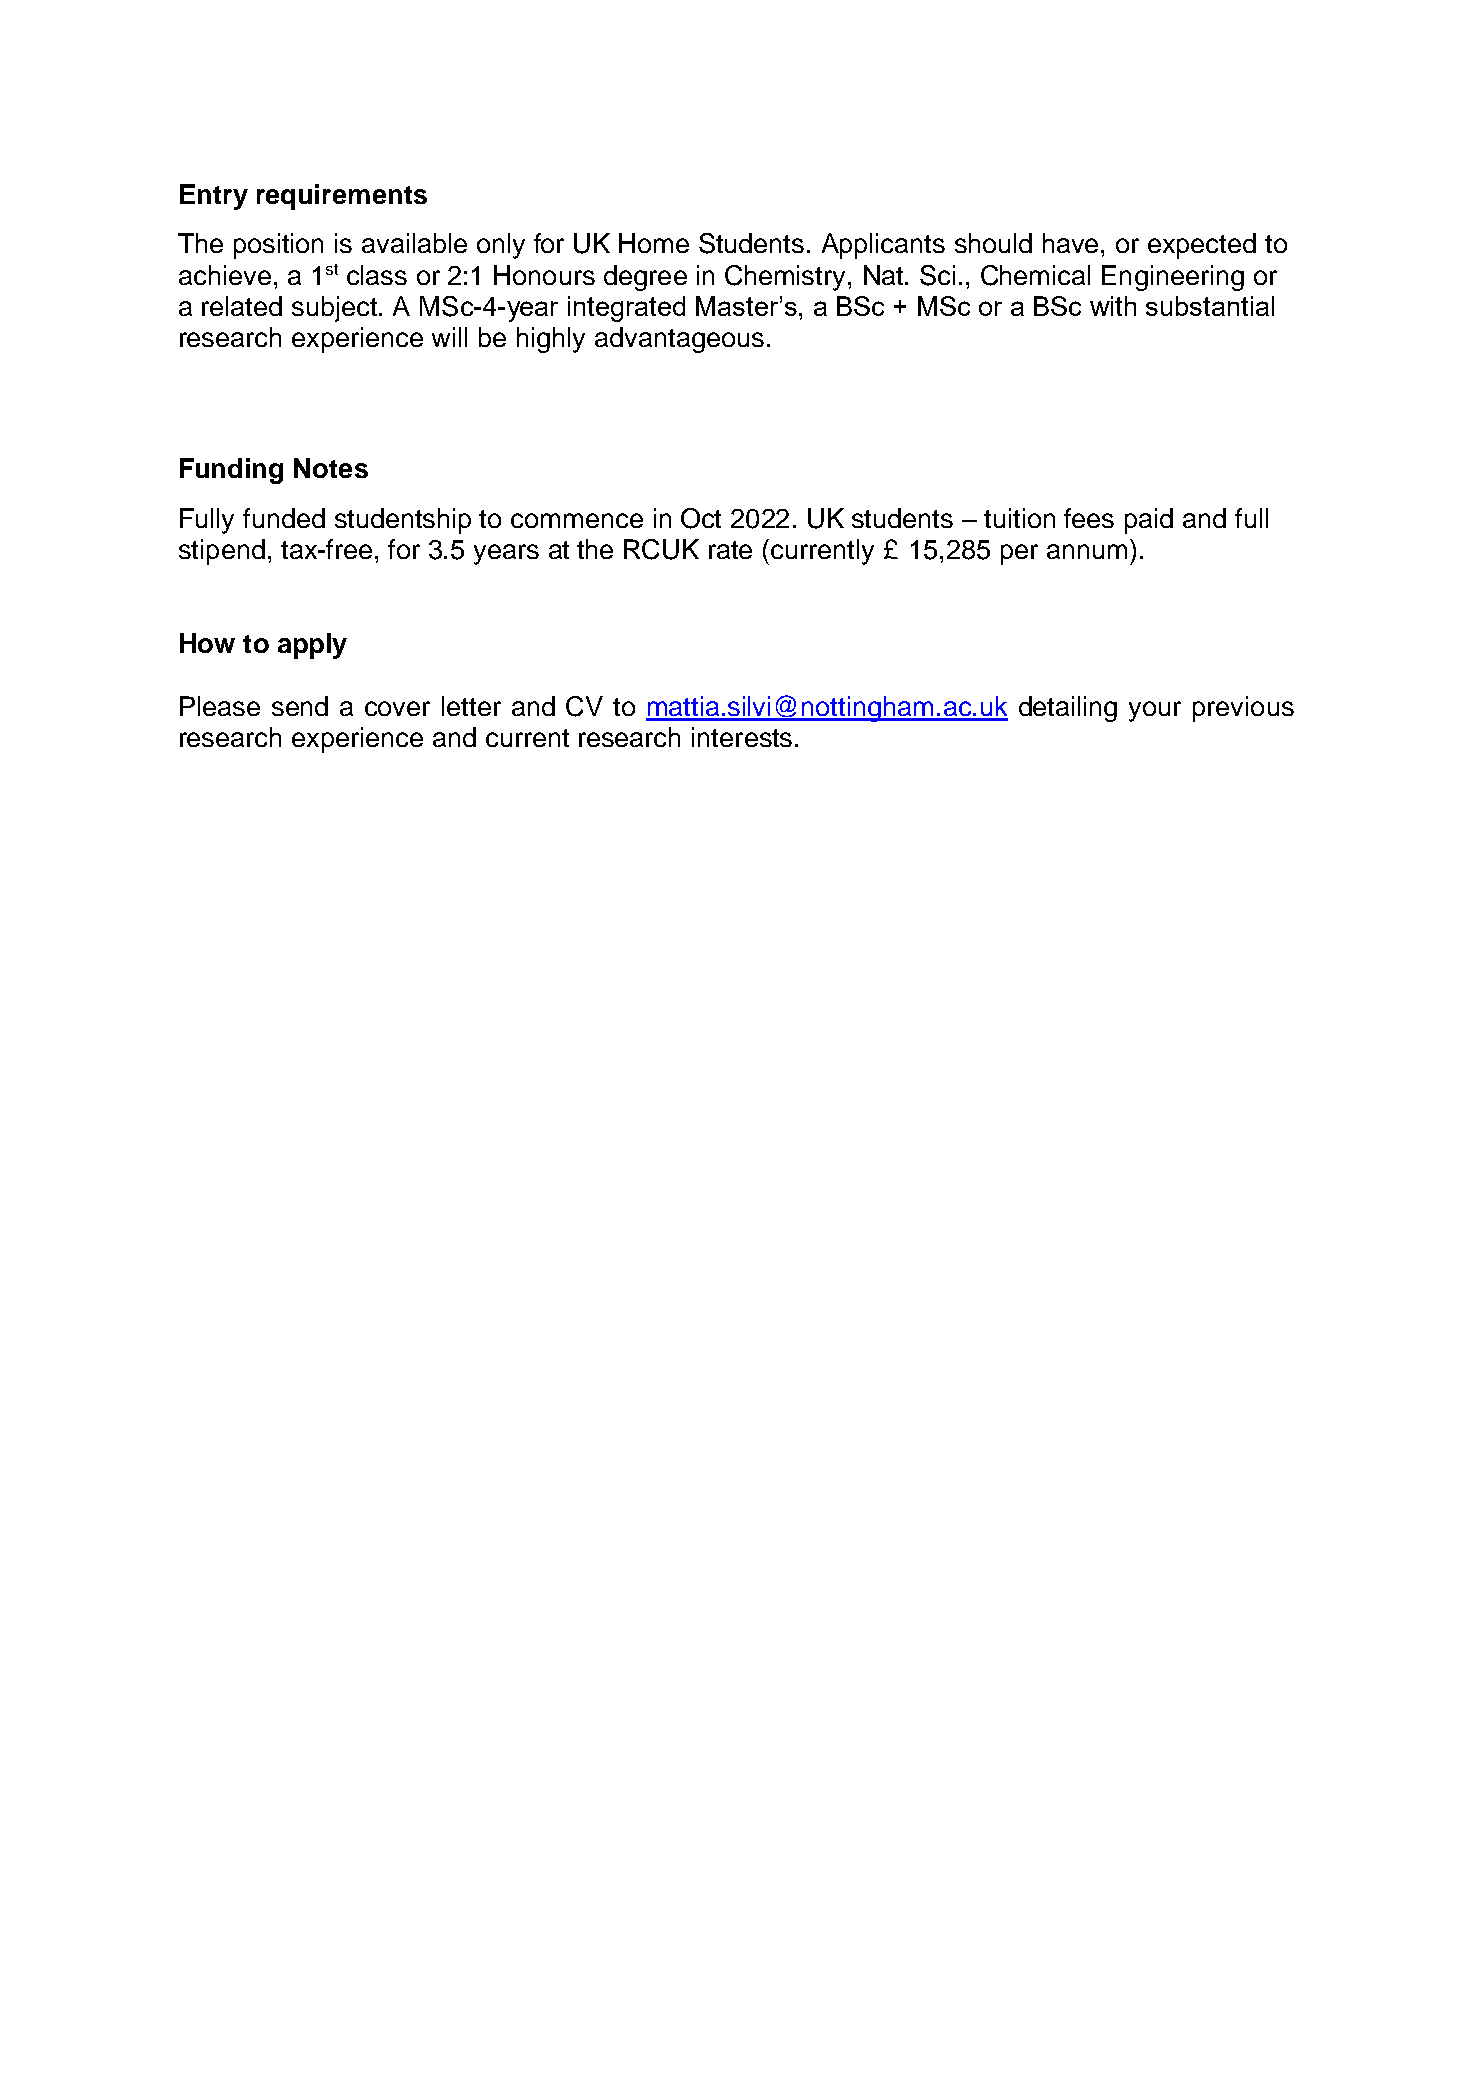  Describe the element at coordinates (1087, 551) in the screenshot. I see `annum` at that location.
